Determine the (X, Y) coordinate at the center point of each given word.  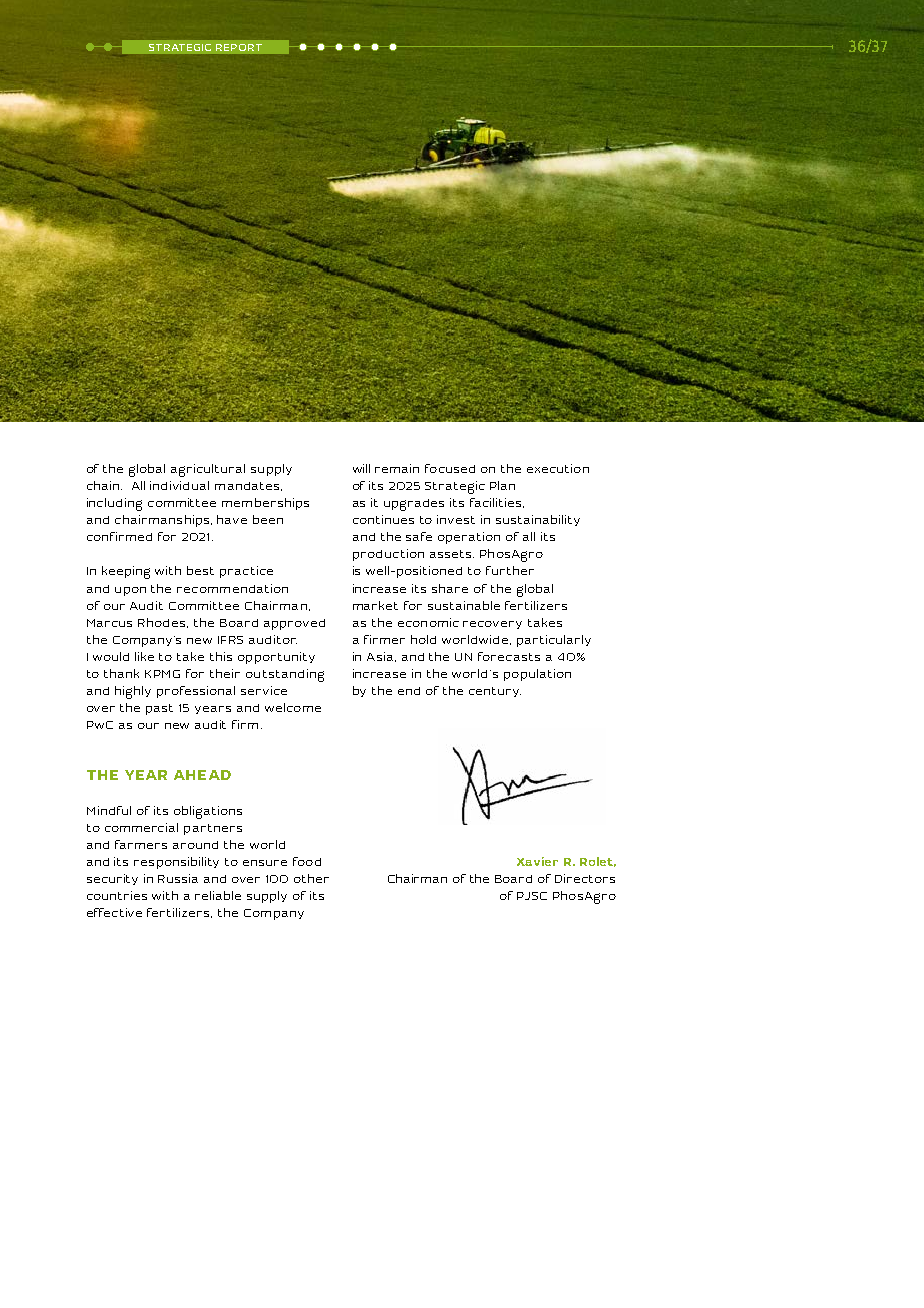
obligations (208, 812)
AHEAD (202, 775)
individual (179, 485)
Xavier (537, 861)
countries (117, 895)
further (510, 570)
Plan (502, 485)
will (361, 468)
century (495, 692)
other (311, 878)
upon (130, 591)
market (375, 605)
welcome (293, 707)
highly (133, 692)
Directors (585, 878)
